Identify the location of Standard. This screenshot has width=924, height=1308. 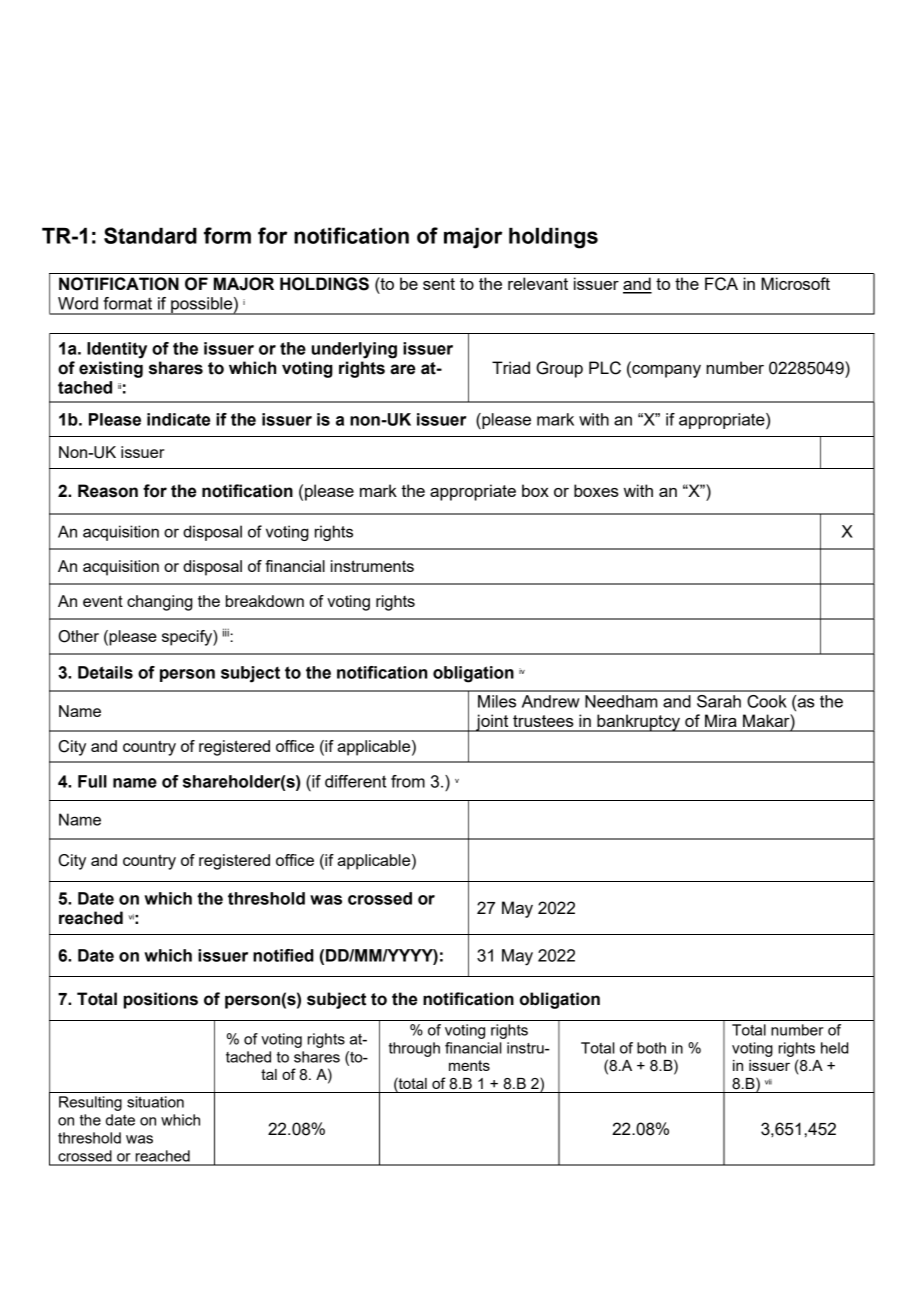
(150, 235).
